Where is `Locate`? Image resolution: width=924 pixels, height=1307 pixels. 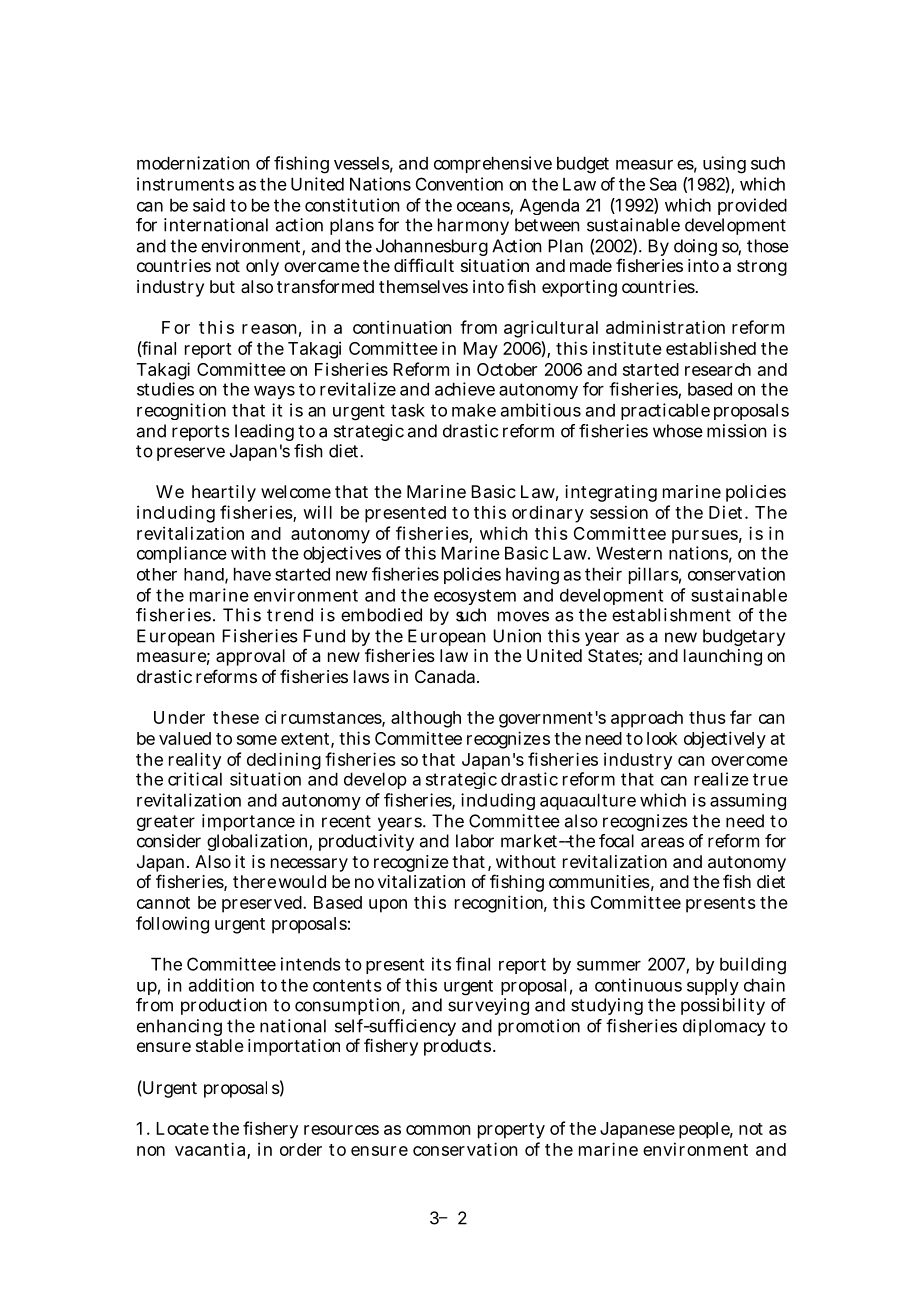
Locate is located at coordinates (182, 1128).
